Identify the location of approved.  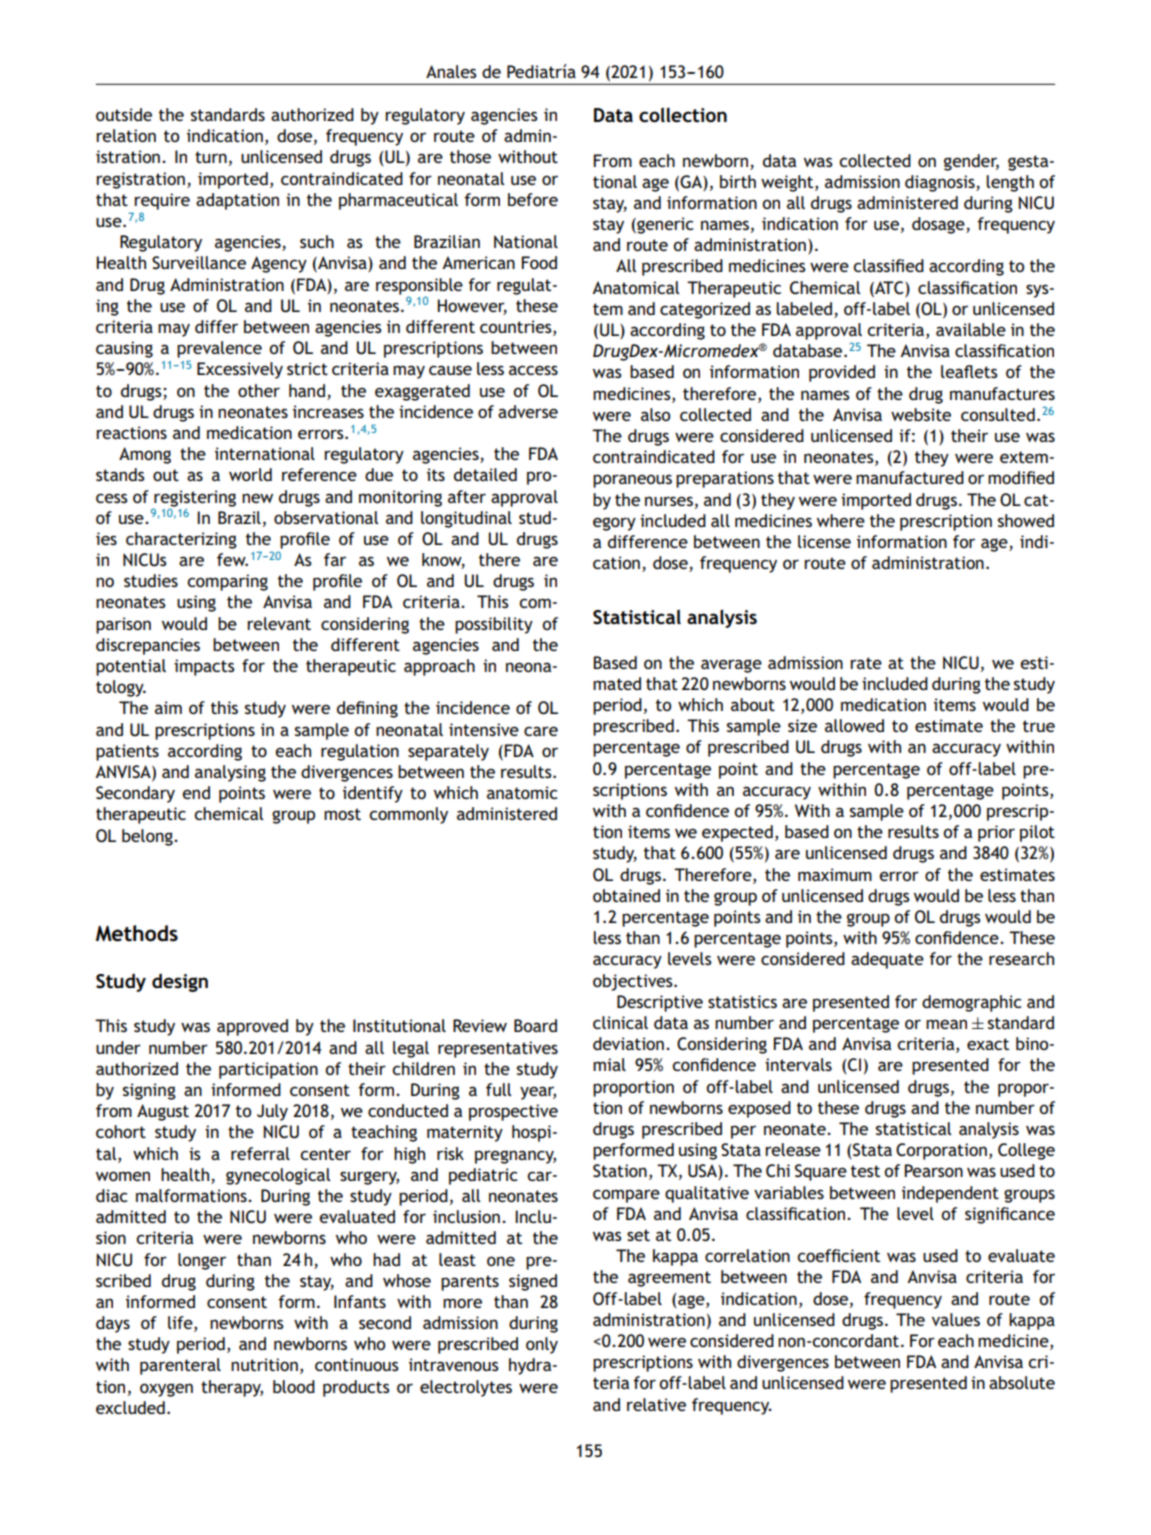
(252, 1027).
